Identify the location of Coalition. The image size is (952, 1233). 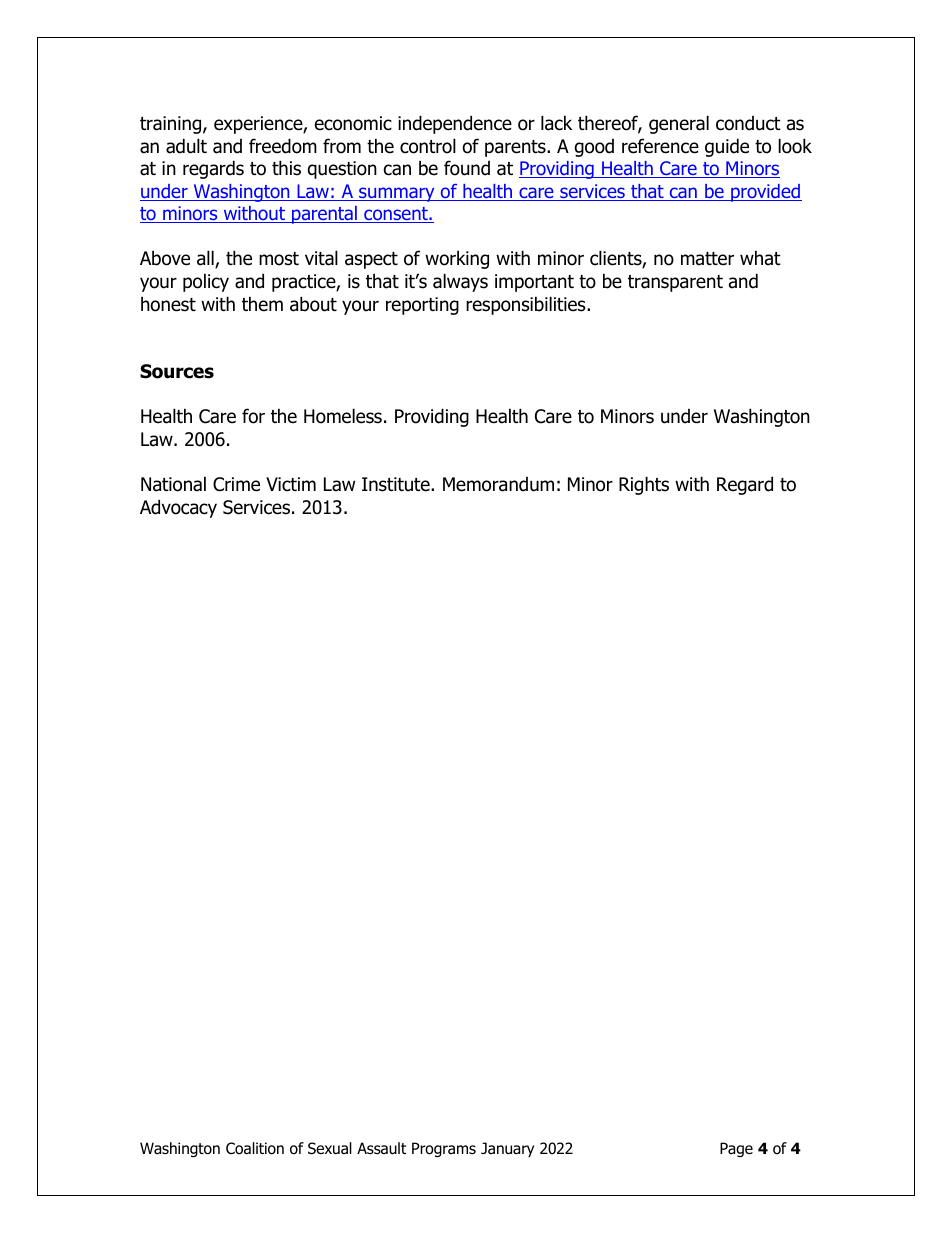
(255, 1148).
